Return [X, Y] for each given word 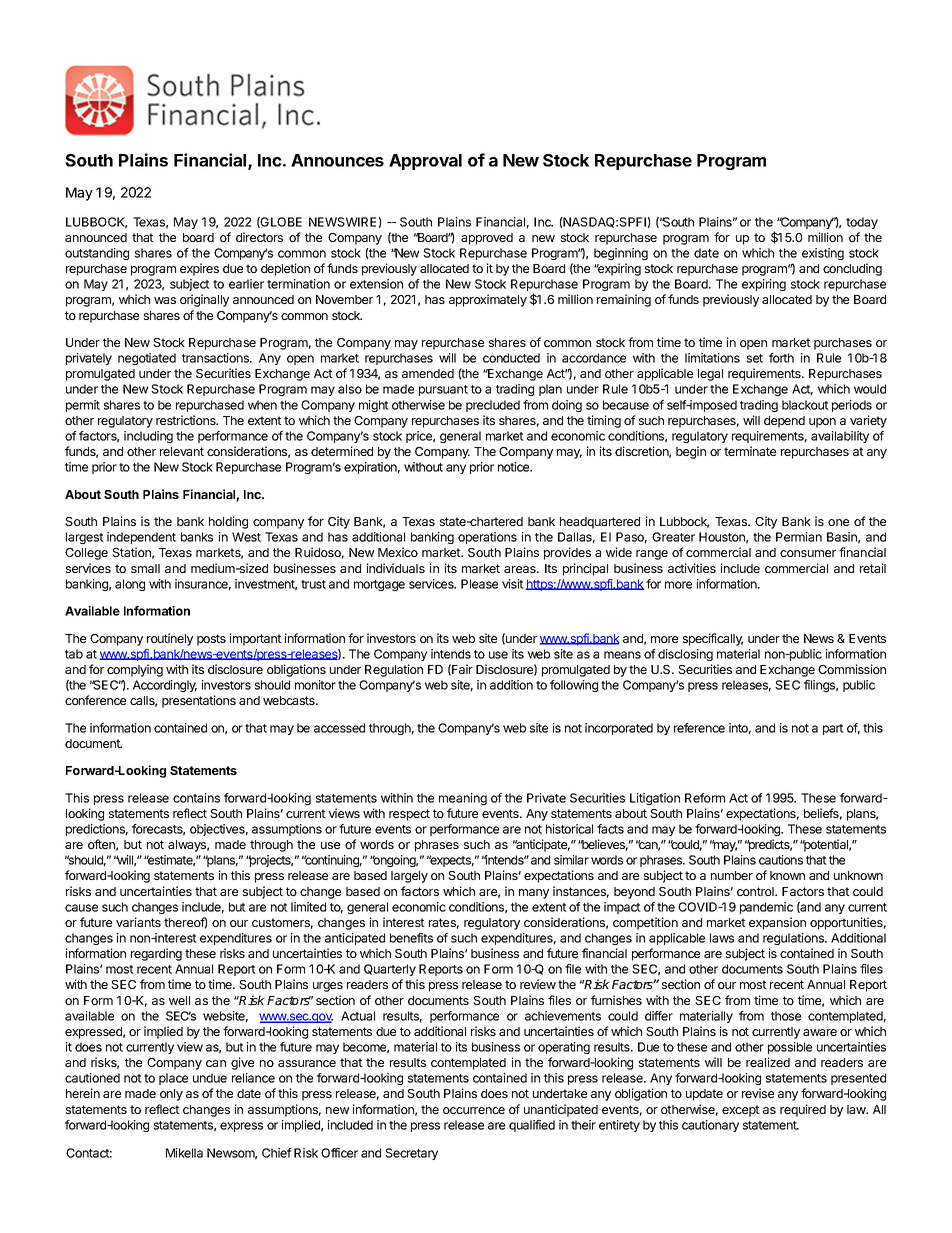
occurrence [474, 1110]
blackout [805, 405]
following [574, 686]
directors [259, 237]
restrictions [187, 420]
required [803, 1110]
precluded [493, 406]
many [534, 894]
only [171, 1095]
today [862, 223]
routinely [170, 639]
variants [138, 922]
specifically [713, 639]
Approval [425, 162]
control [756, 891]
